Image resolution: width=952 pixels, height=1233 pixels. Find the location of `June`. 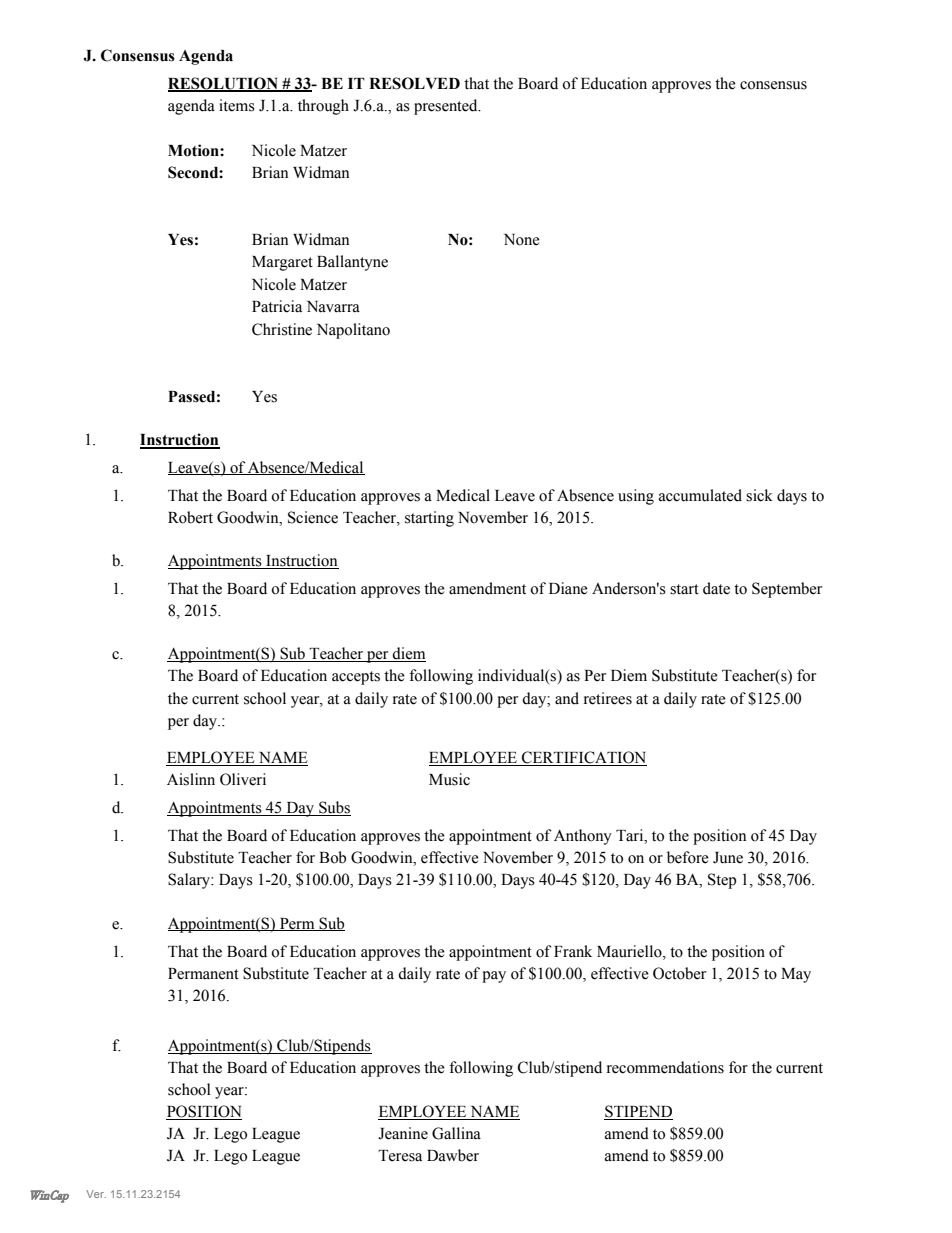

June is located at coordinates (728, 858).
